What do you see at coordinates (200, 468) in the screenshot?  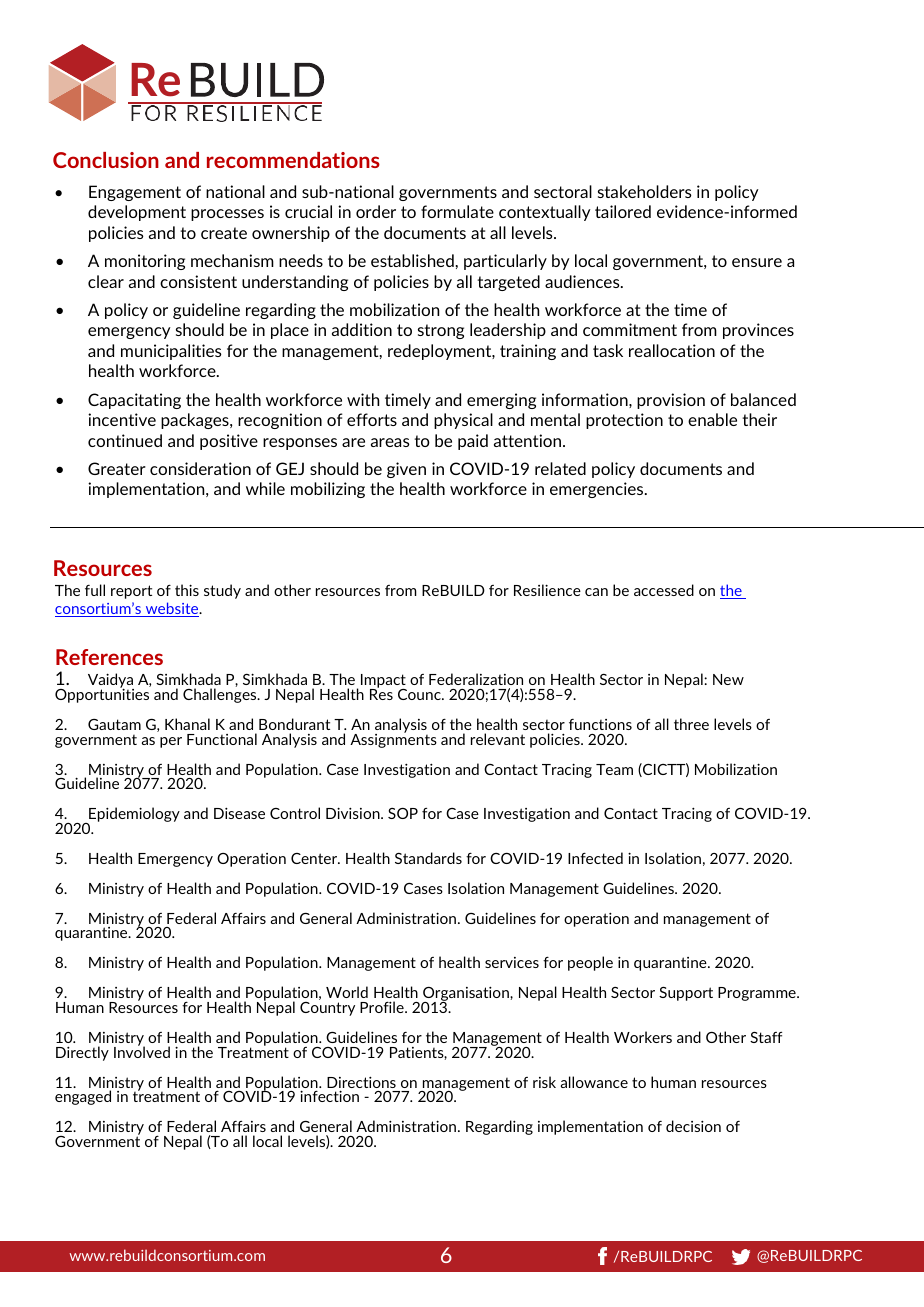 I see `consideration` at bounding box center [200, 468].
